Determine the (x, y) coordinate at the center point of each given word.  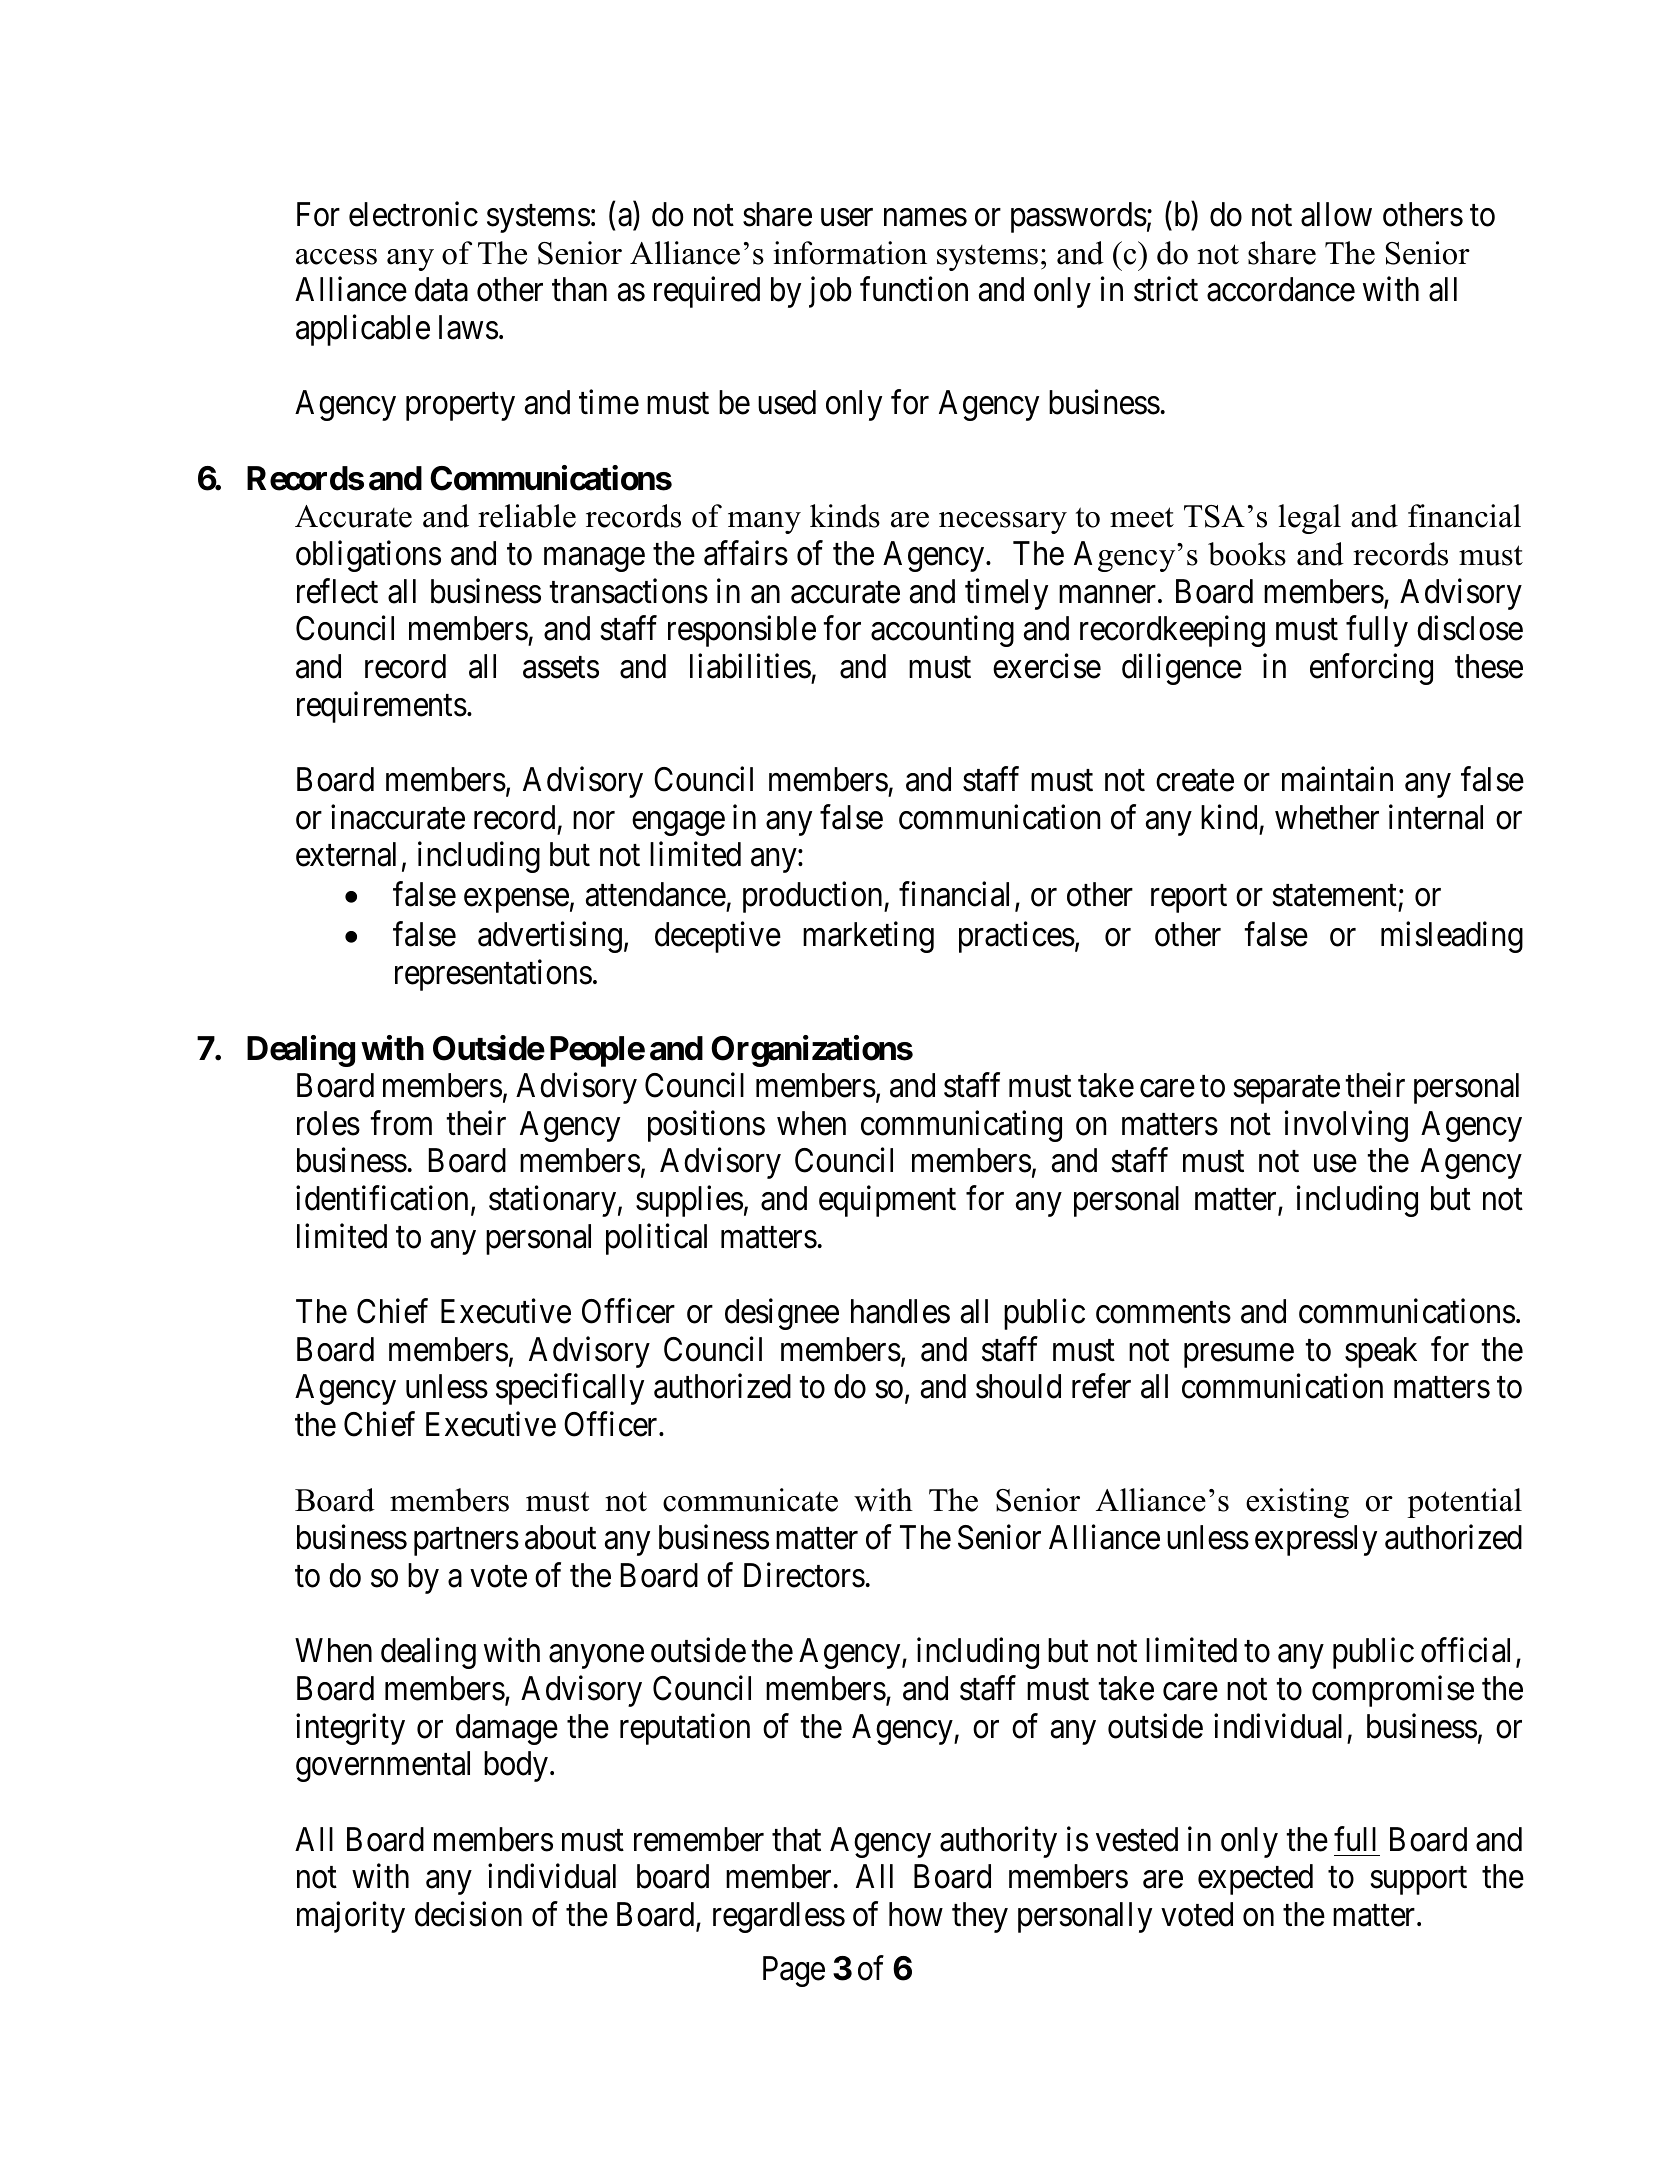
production (814, 897)
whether (1327, 817)
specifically (570, 1389)
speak (1381, 1352)
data (441, 289)
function (914, 289)
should (1018, 1386)
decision (468, 1914)
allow (1336, 214)
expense (516, 901)
